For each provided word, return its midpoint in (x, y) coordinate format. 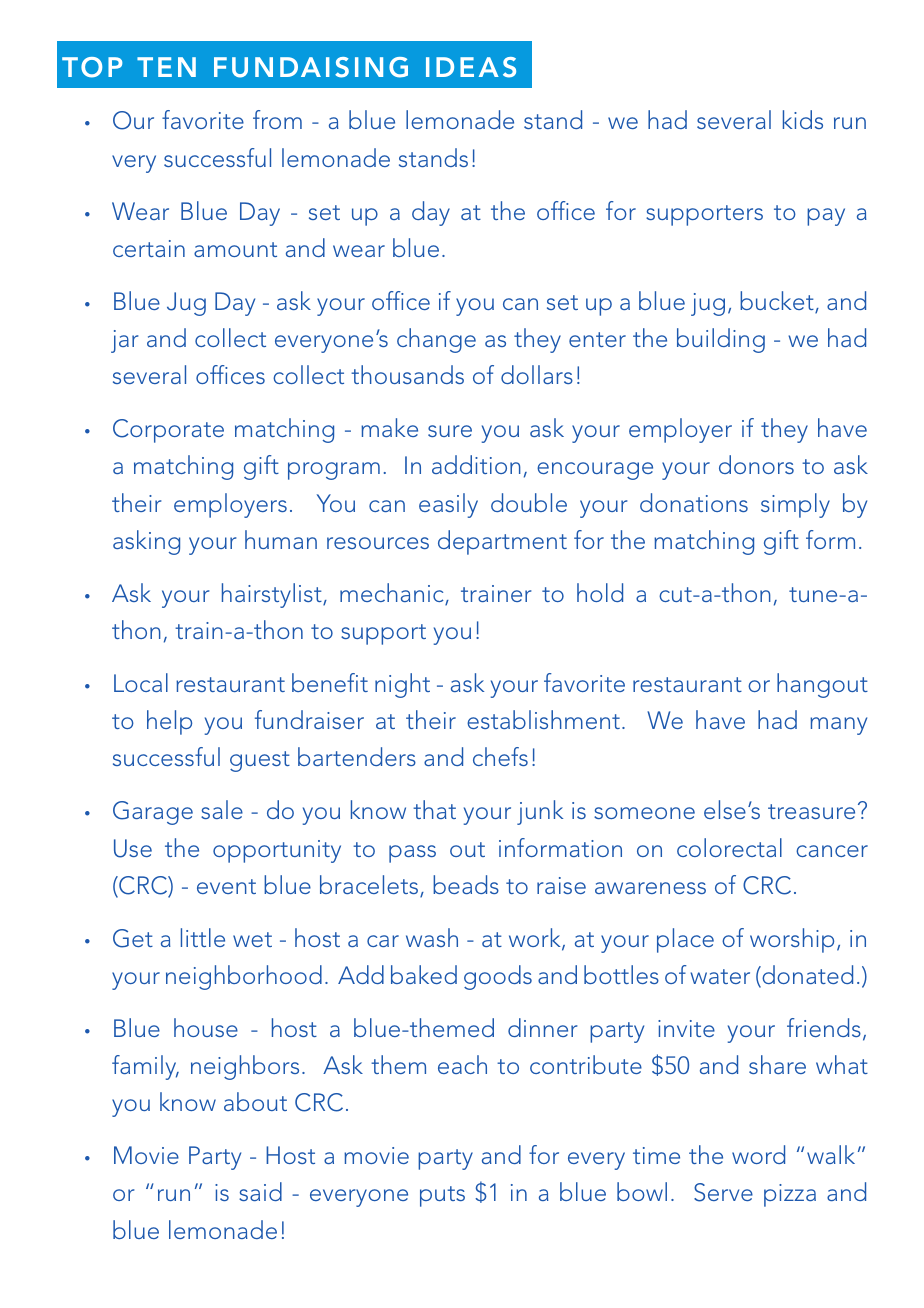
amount (235, 249)
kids (803, 119)
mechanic (393, 594)
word (758, 1154)
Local (141, 682)
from (277, 119)
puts (442, 1196)
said (260, 1191)
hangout (822, 685)
